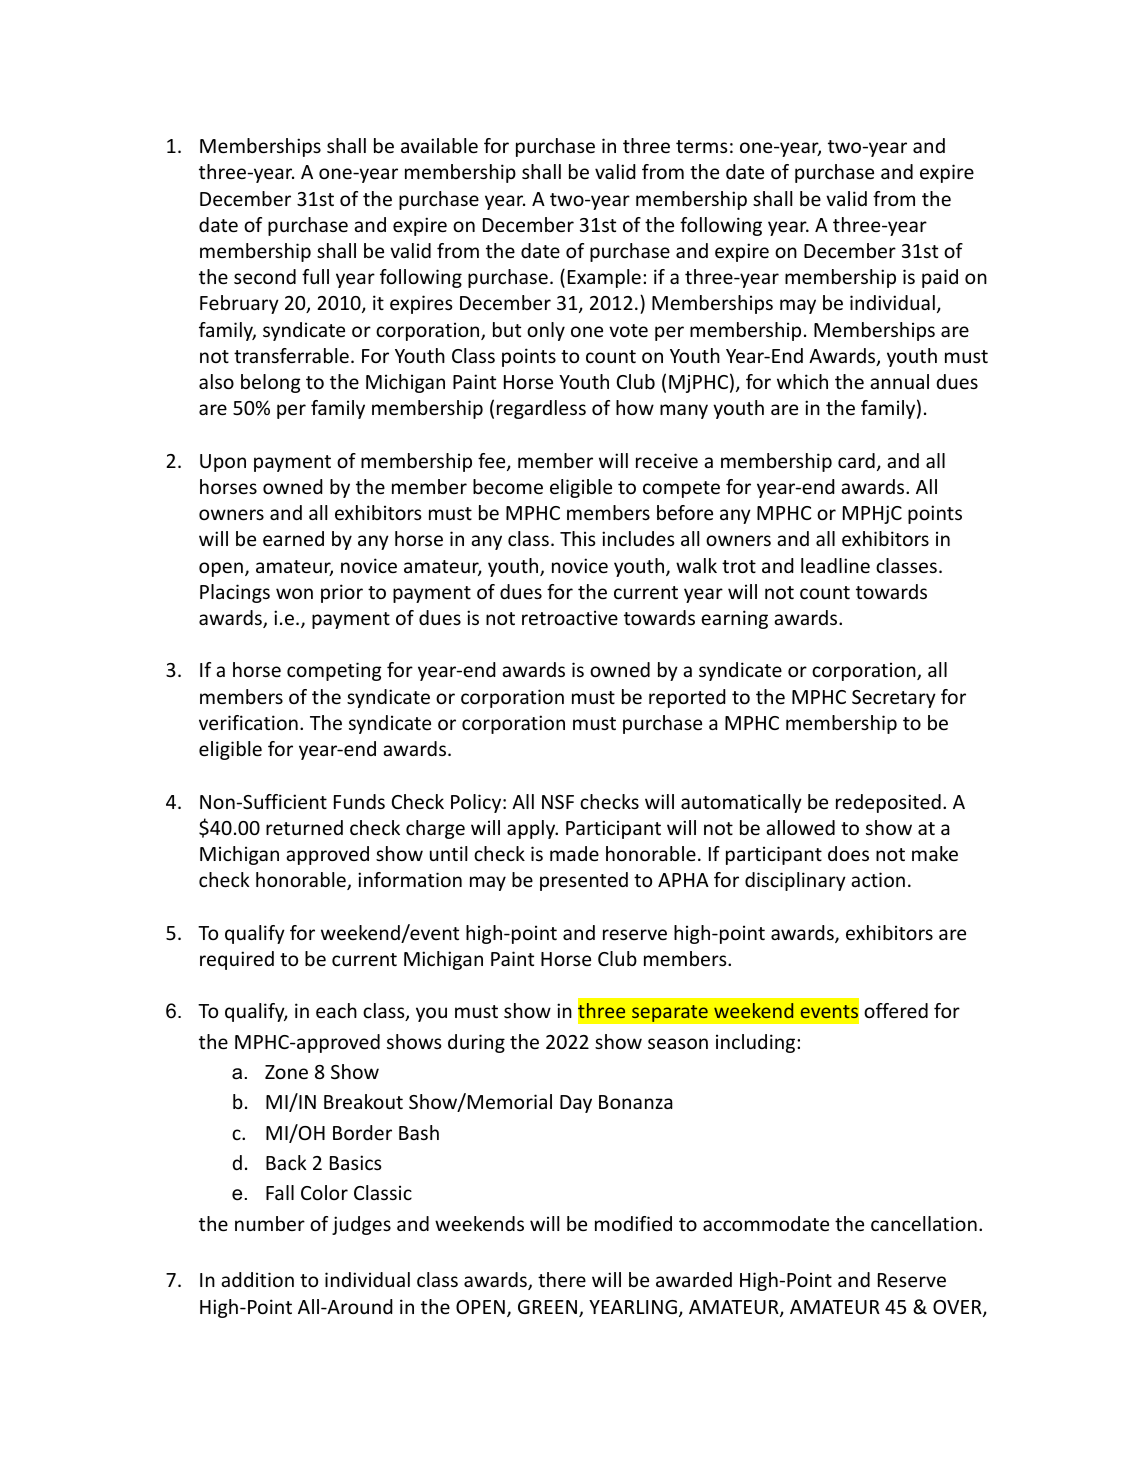 This page has height=1457, width=1126. I want to click on paid, so click(940, 278).
